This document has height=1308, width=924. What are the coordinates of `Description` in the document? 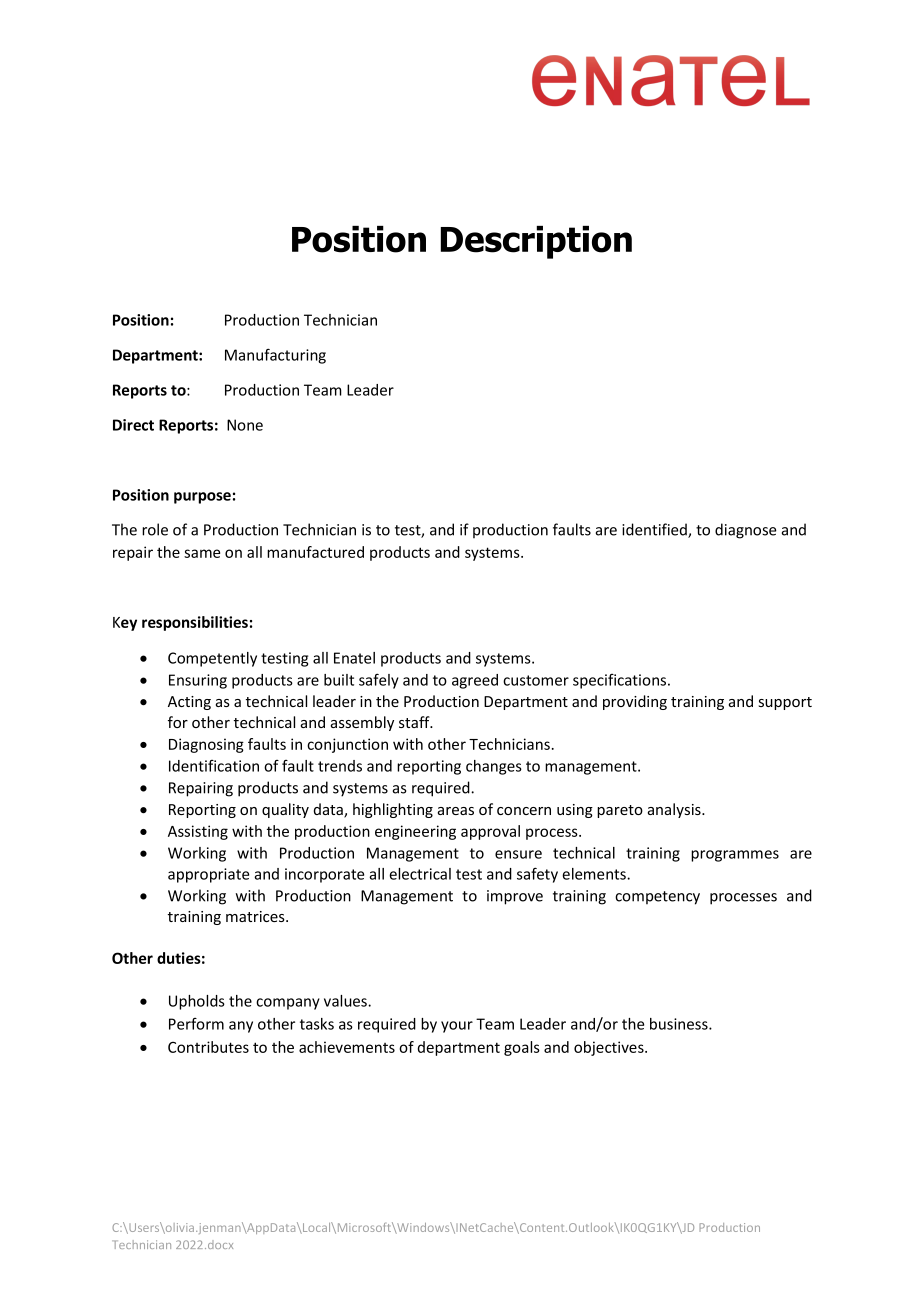 It's located at (536, 242).
